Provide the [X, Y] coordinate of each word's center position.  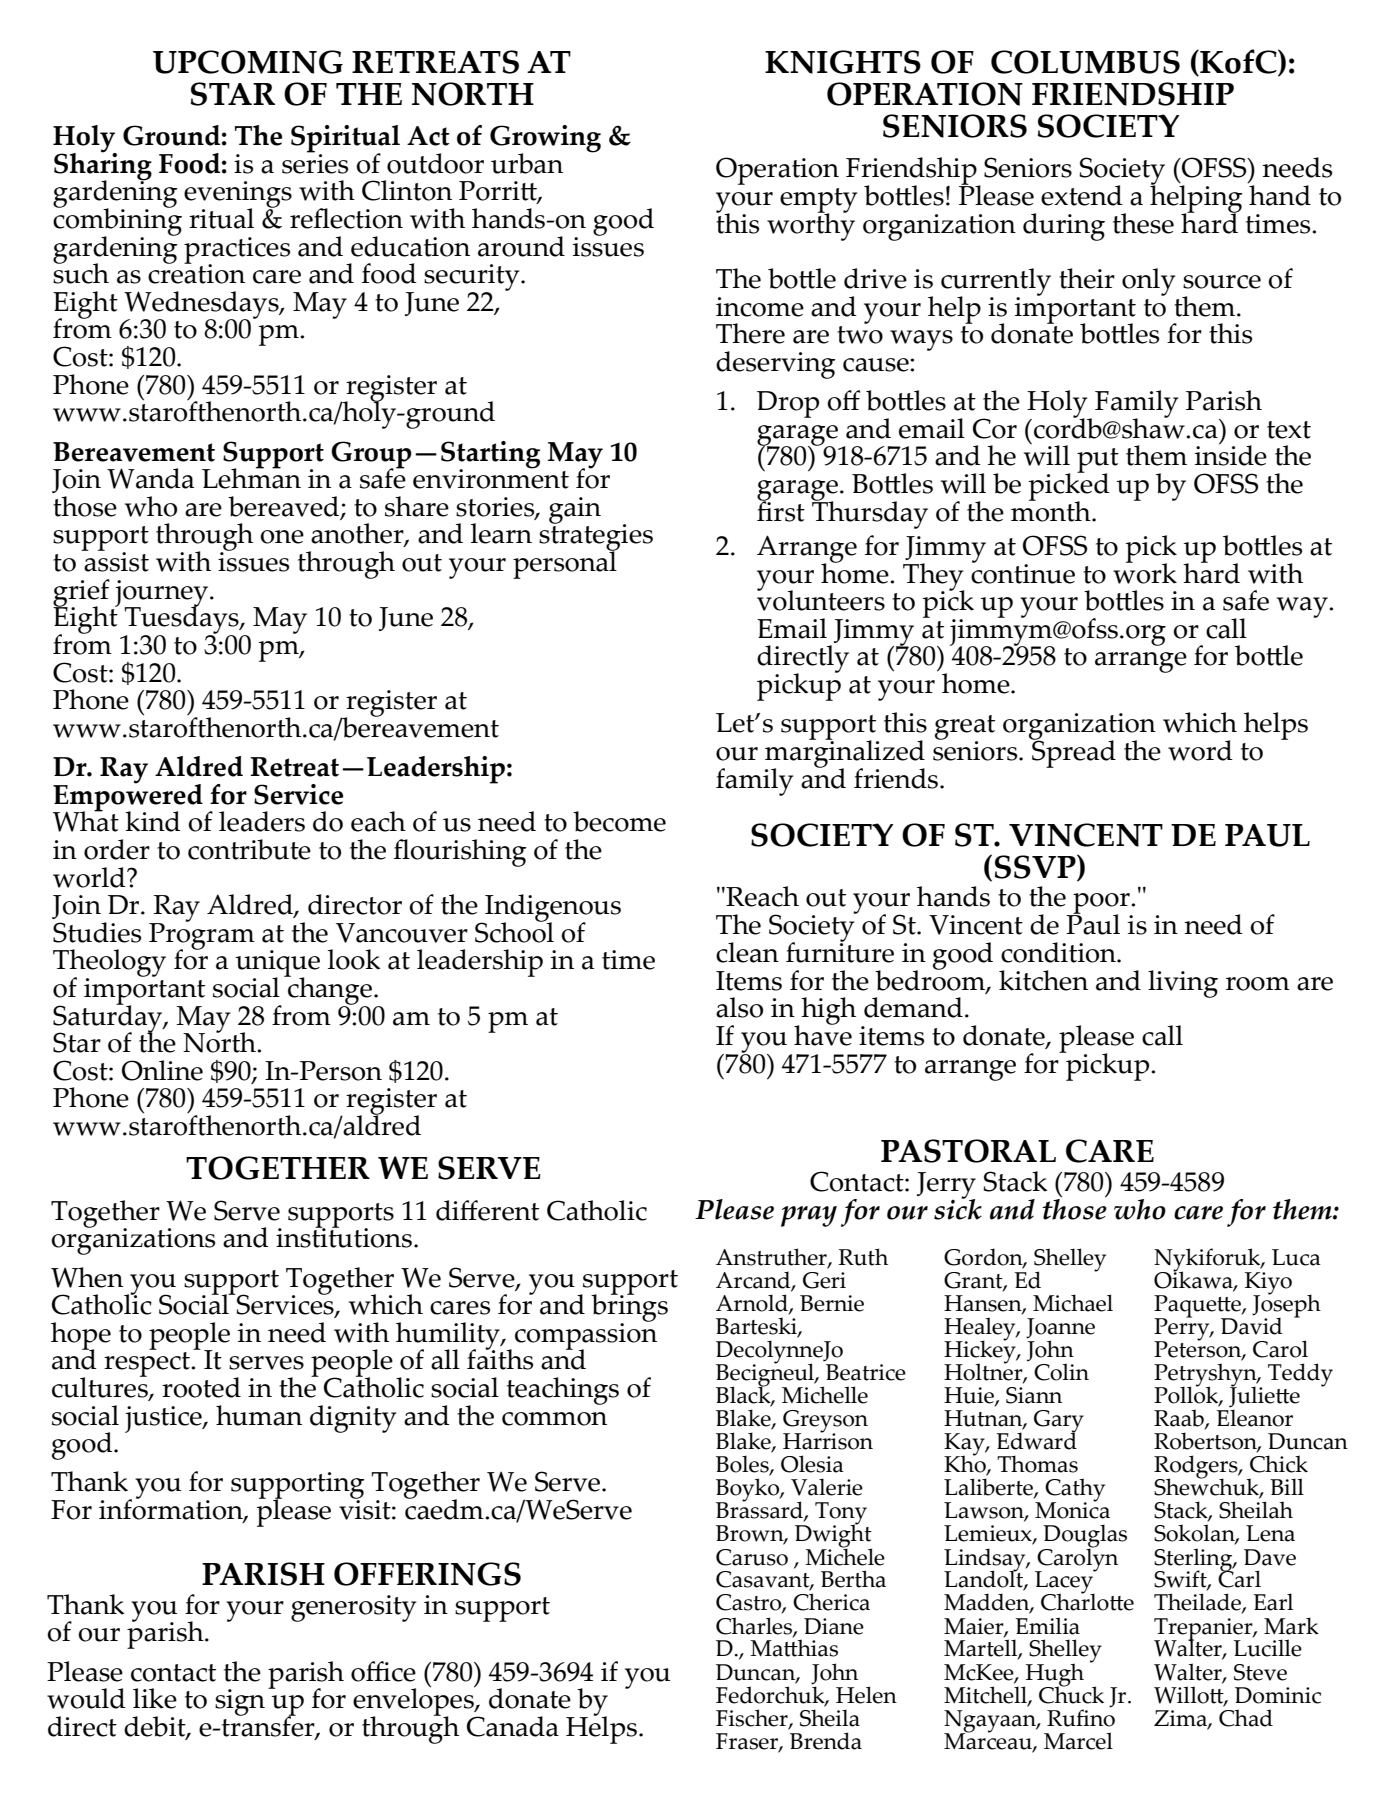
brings [629, 1308]
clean [747, 952]
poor [1101, 905]
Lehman [251, 477]
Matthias [794, 1647]
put [1098, 461]
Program [202, 936]
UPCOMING [248, 62]
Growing [545, 140]
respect [148, 1364]
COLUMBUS [1085, 62]
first [781, 510]
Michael [1073, 1303]
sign [240, 1702]
